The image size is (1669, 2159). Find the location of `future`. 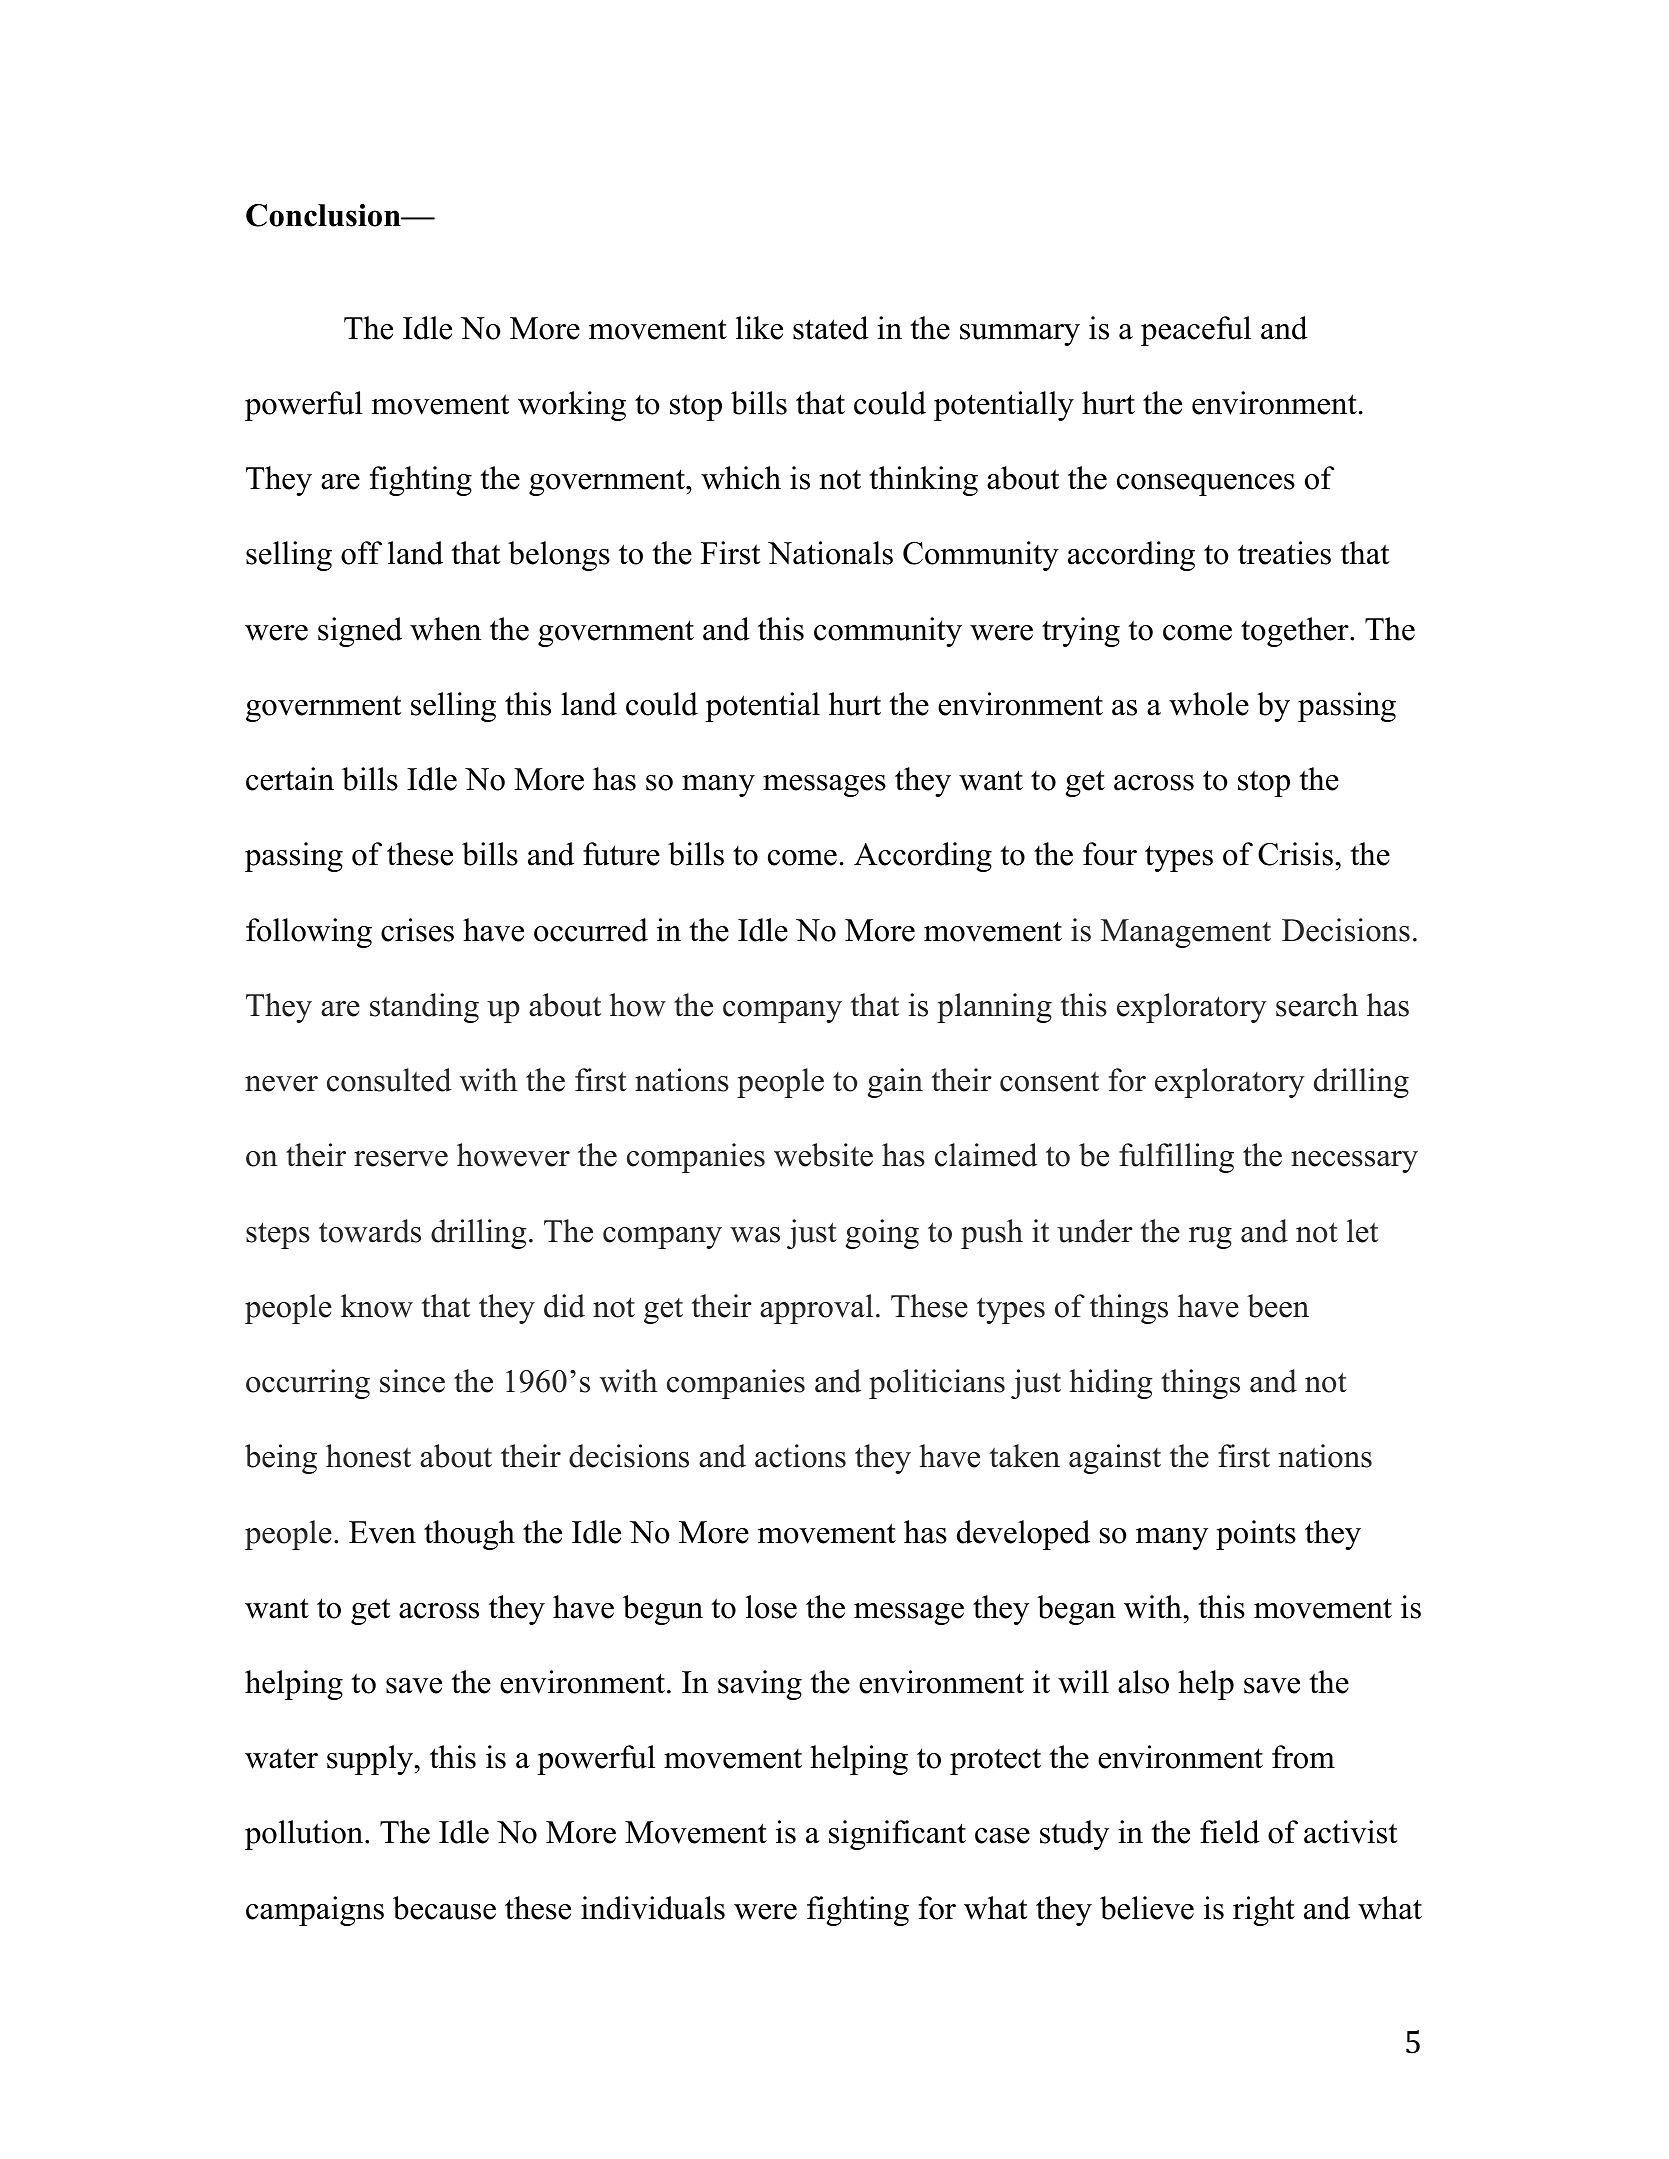

future is located at coordinates (621, 854).
